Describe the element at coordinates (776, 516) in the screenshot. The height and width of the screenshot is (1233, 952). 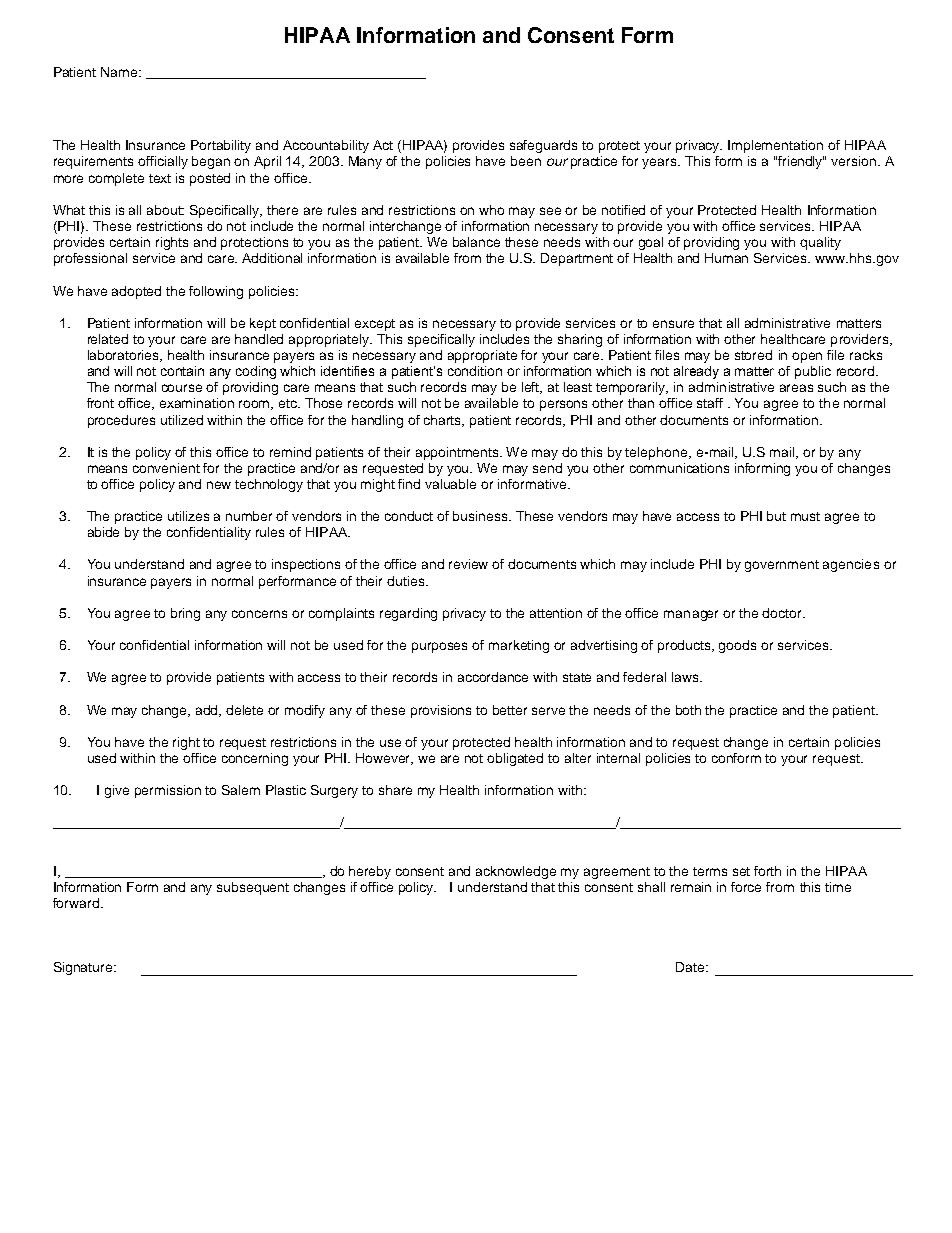
I see `but` at that location.
